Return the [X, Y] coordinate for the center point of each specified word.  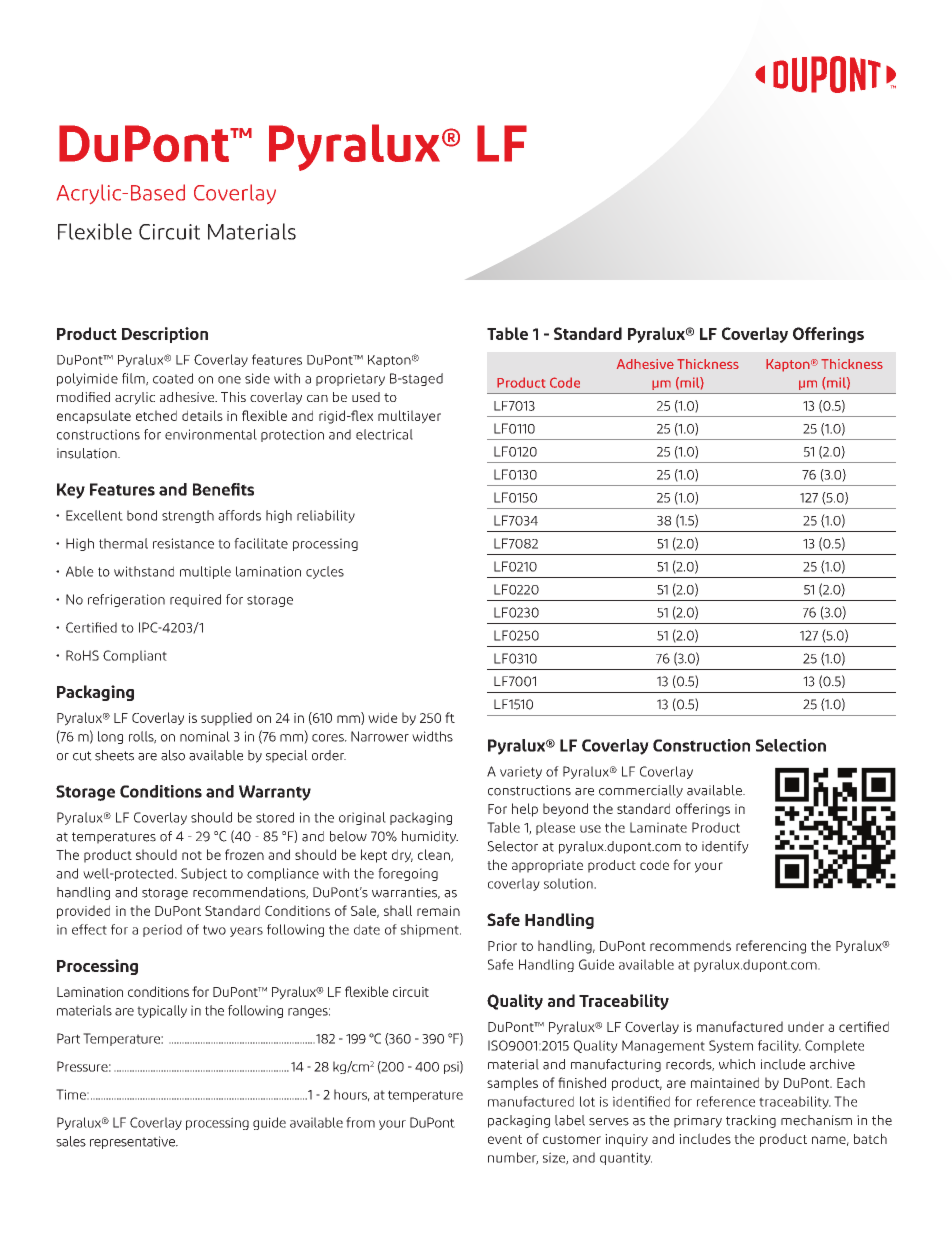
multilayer [409, 417]
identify [725, 847]
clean [435, 855]
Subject [204, 874]
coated [173, 378]
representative [133, 1142]
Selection [791, 745]
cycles [325, 572]
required [195, 600]
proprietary [350, 379]
